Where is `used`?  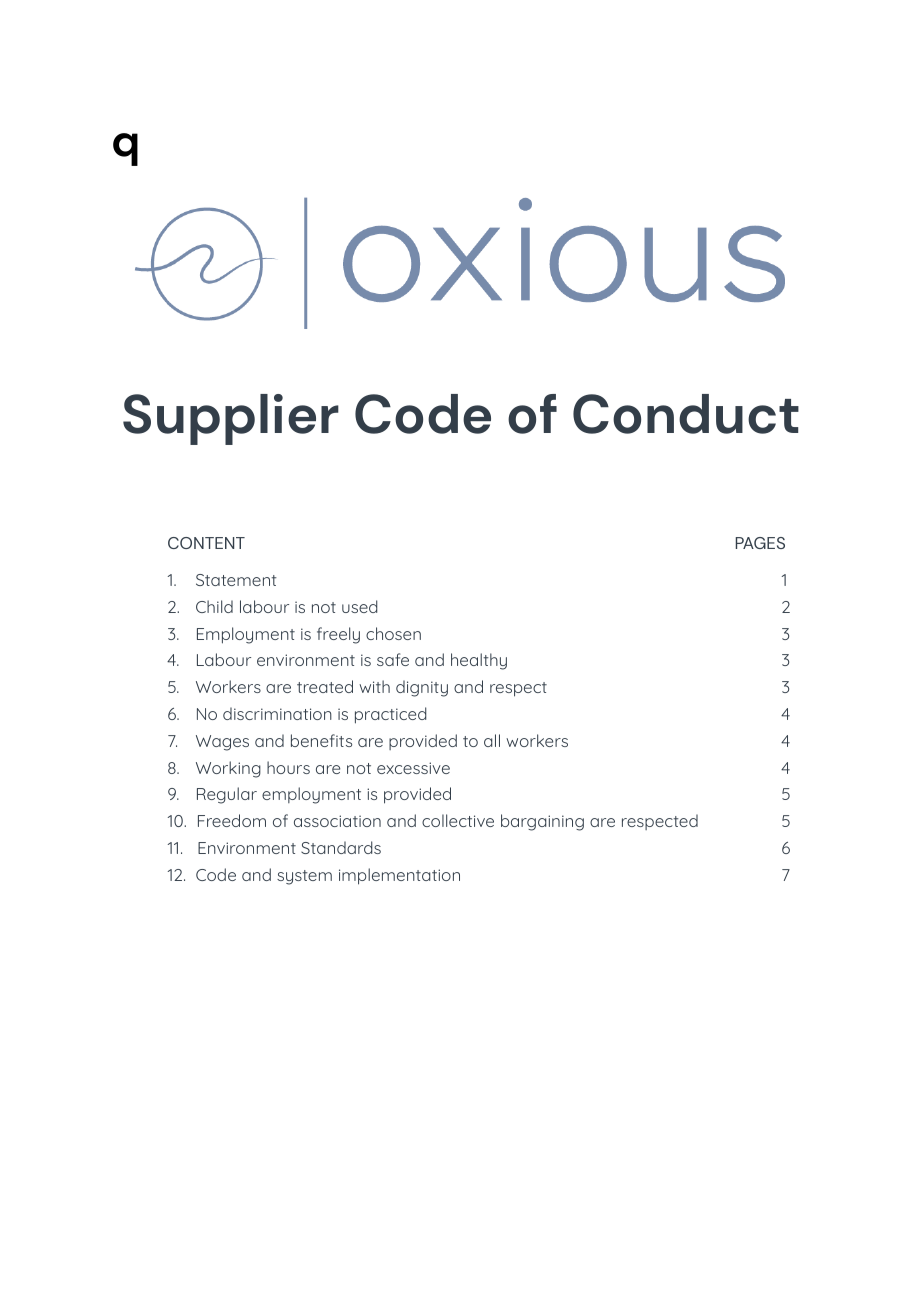 used is located at coordinates (360, 606).
